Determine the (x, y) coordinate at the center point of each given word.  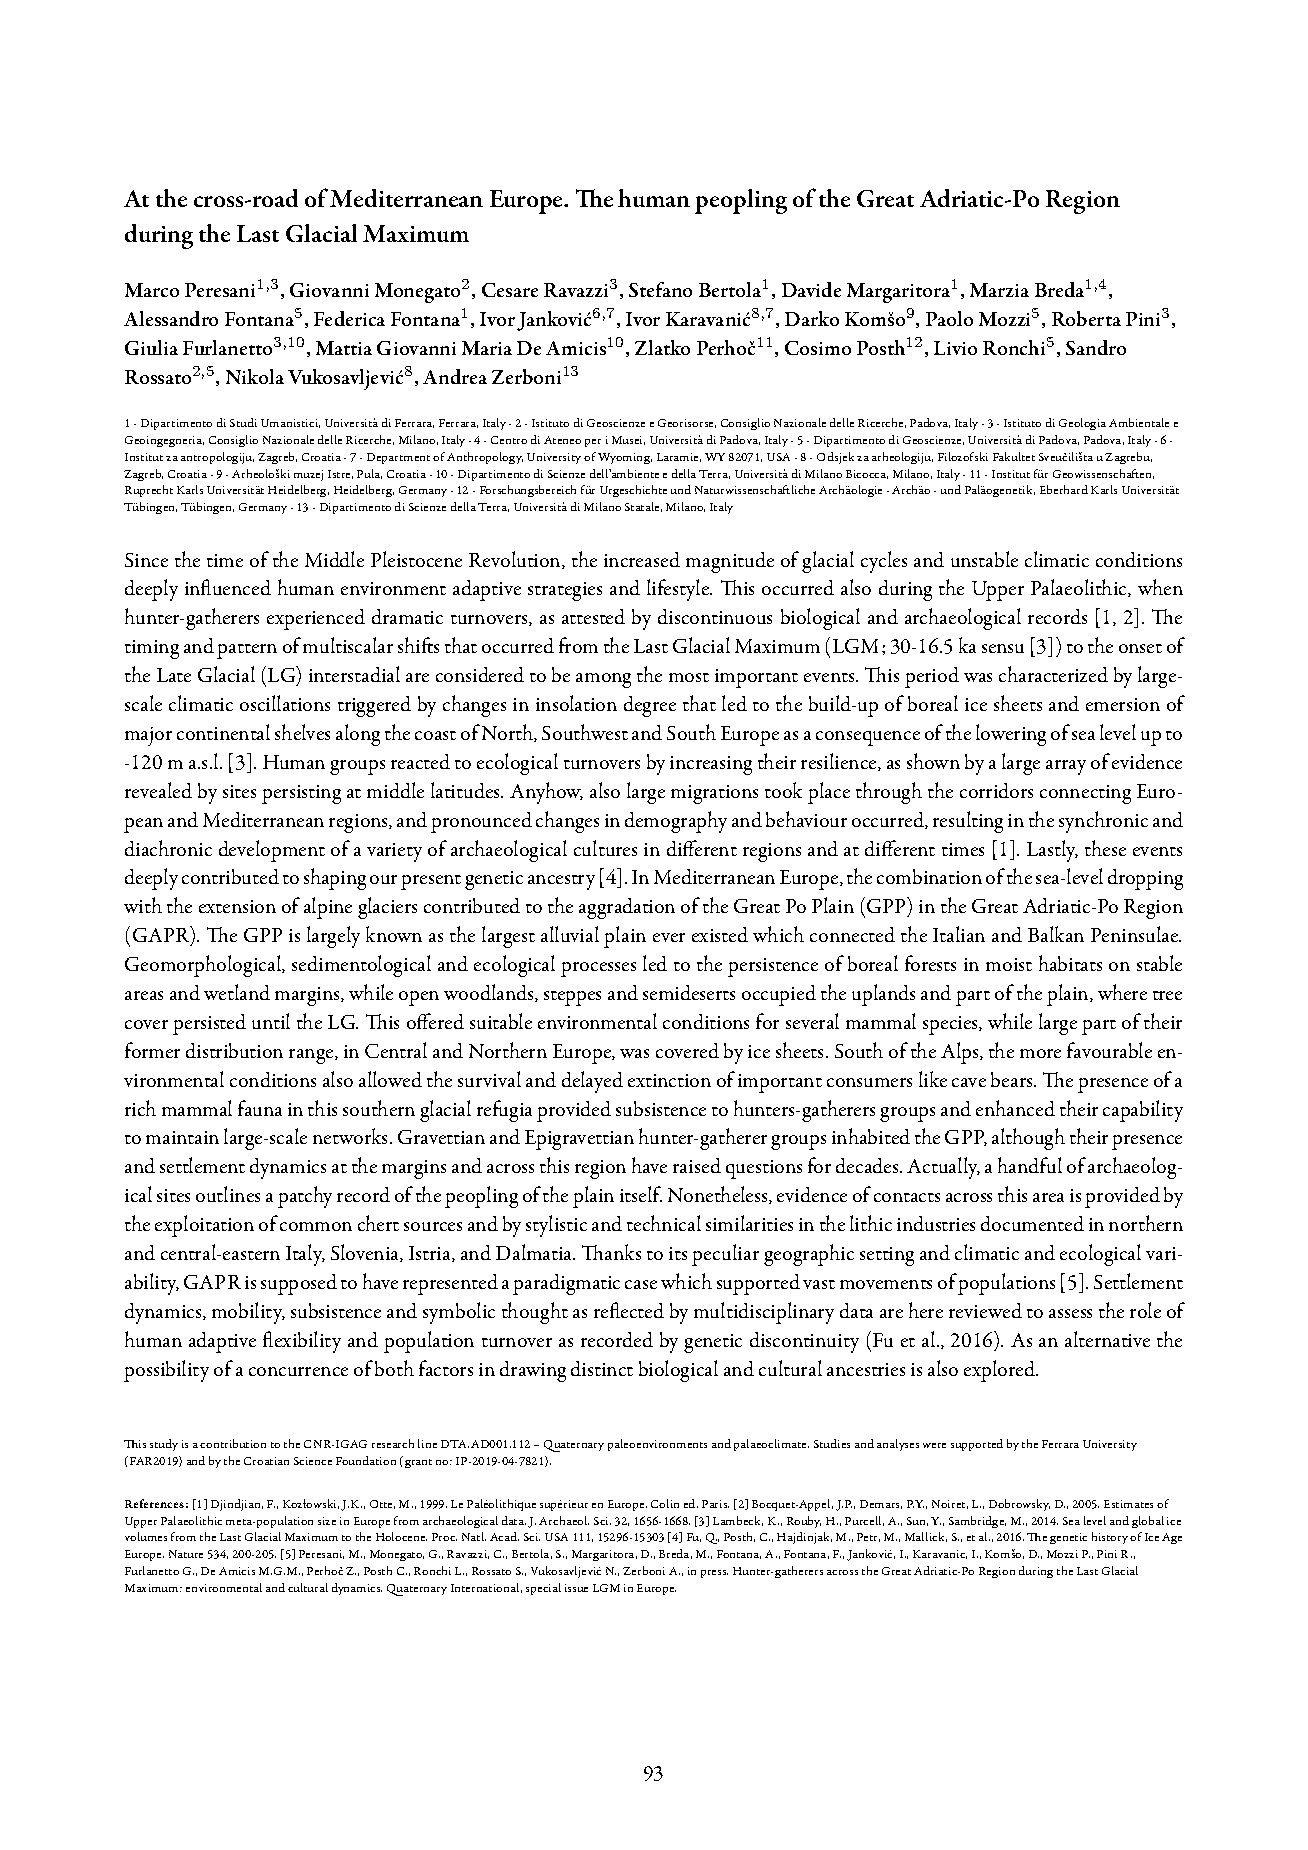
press (714, 1574)
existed (720, 934)
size (327, 1521)
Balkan (1056, 934)
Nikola (255, 376)
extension (237, 906)
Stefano (660, 289)
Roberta (1086, 318)
